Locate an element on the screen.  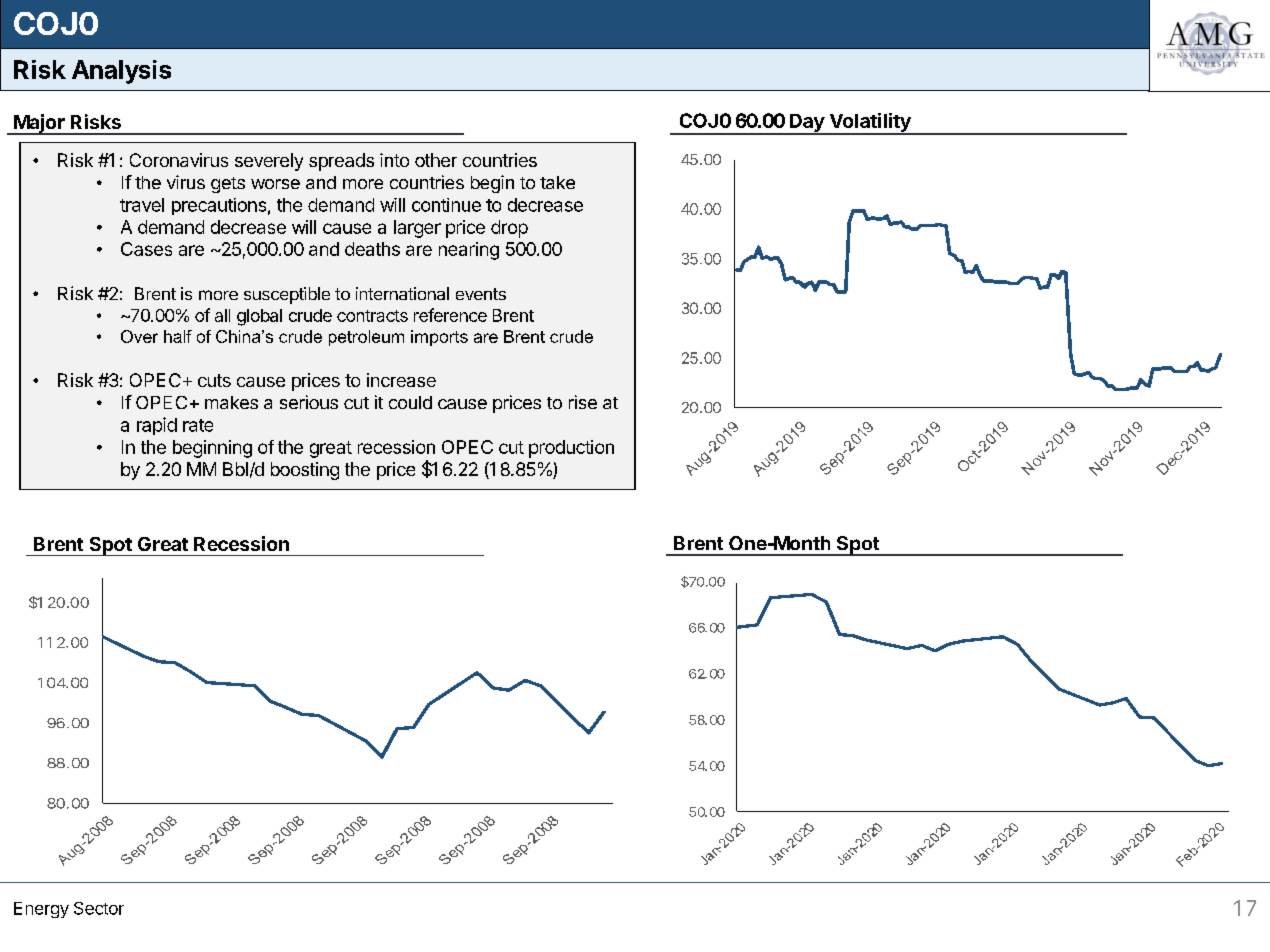
Day is located at coordinates (806, 124).
